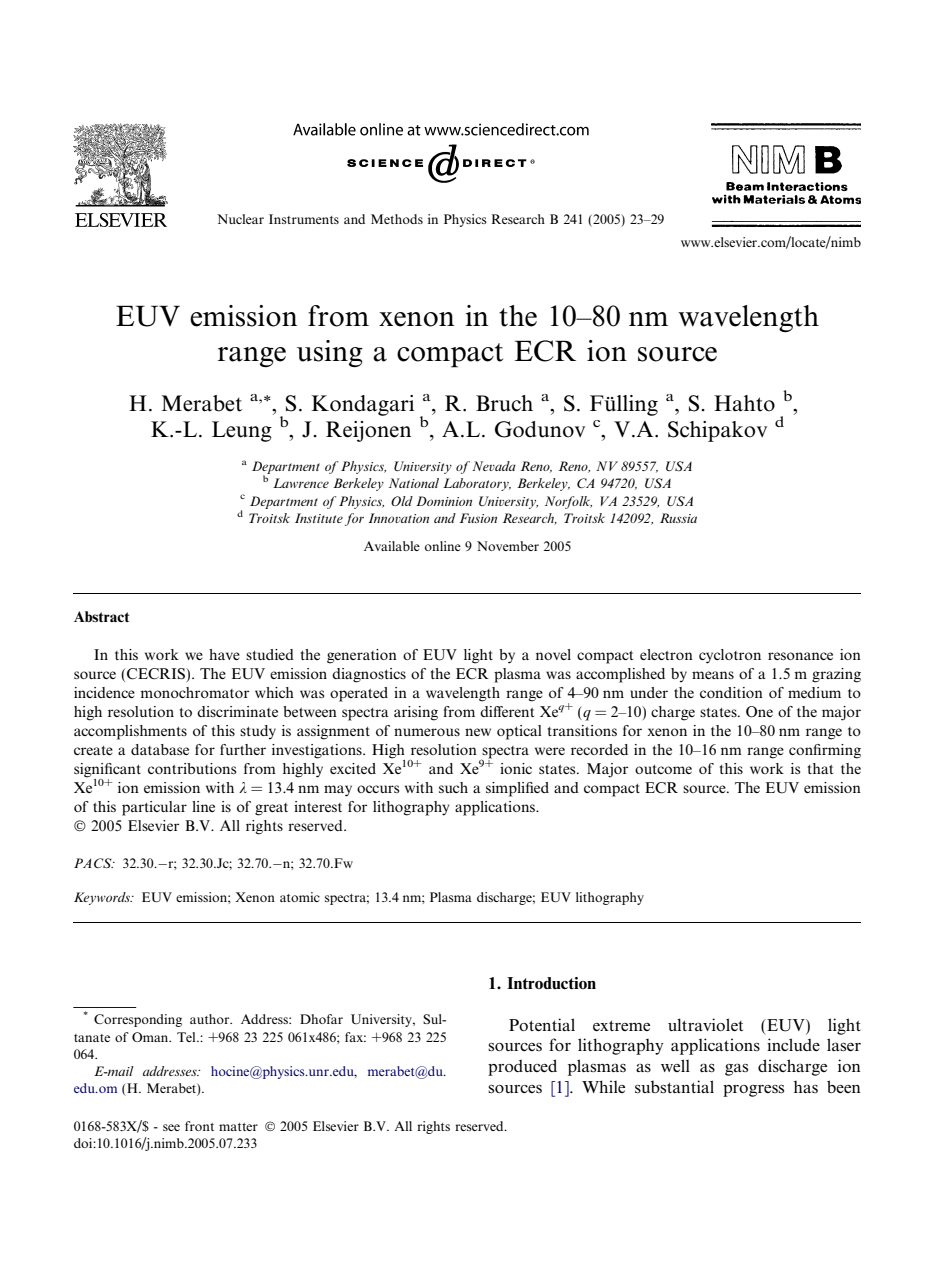 The width and height of the screenshot is (943, 1288). I want to click on front, so click(199, 1126).
